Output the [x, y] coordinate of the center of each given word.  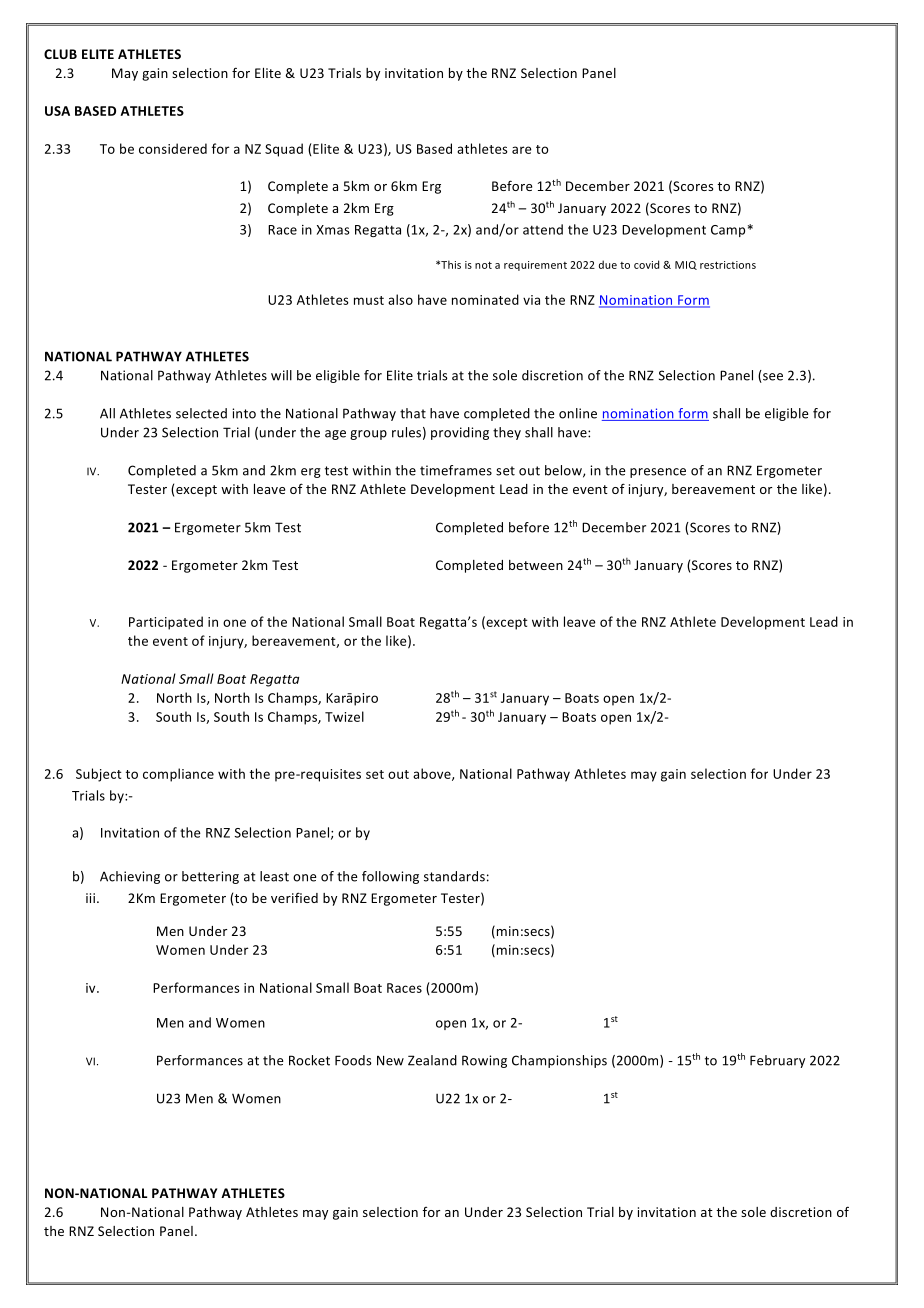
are [522, 150]
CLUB [60, 54]
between [536, 565]
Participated [166, 623]
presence [658, 473]
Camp [728, 231]
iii [90, 898]
